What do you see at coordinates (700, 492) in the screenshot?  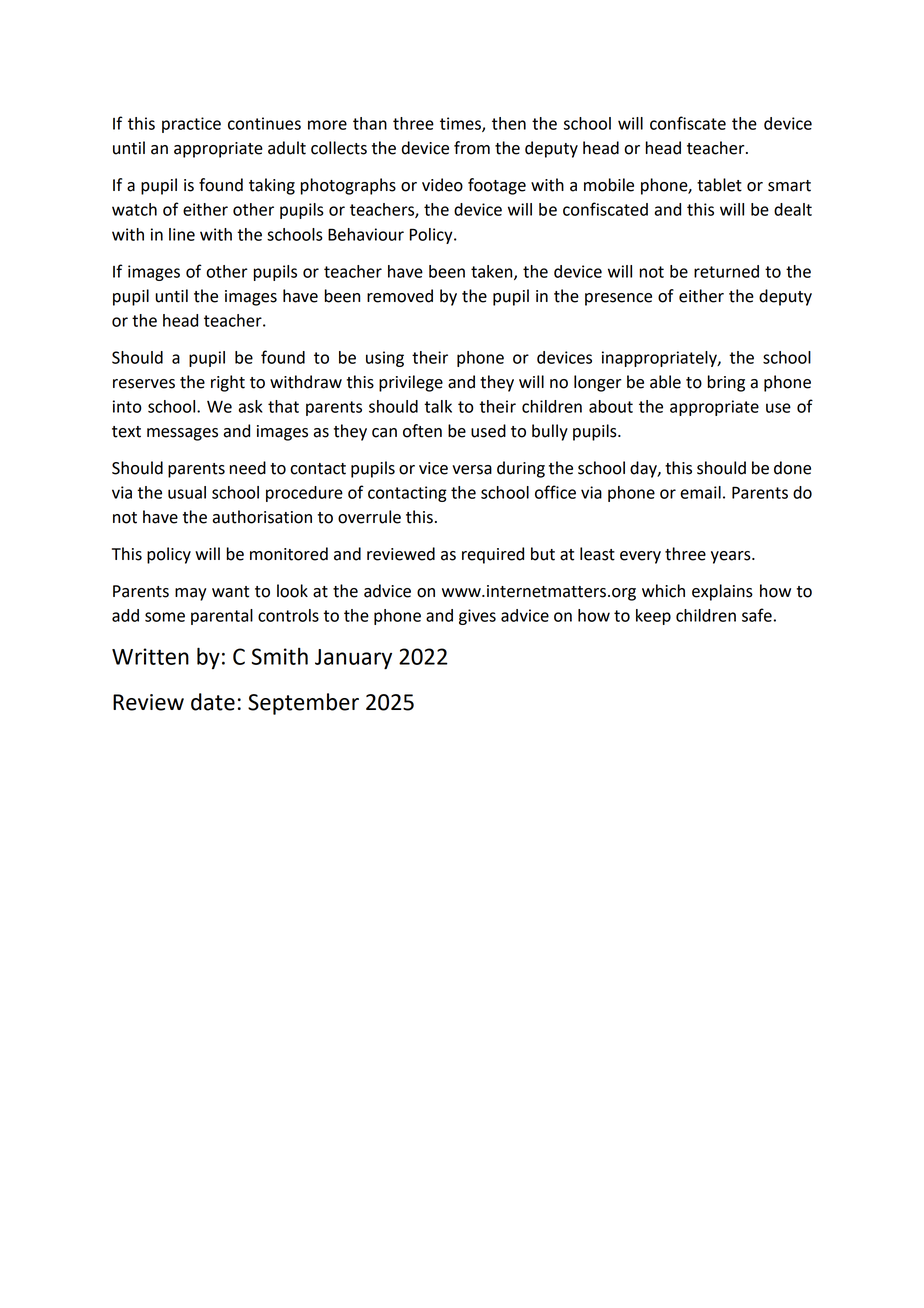 I see `email` at bounding box center [700, 492].
